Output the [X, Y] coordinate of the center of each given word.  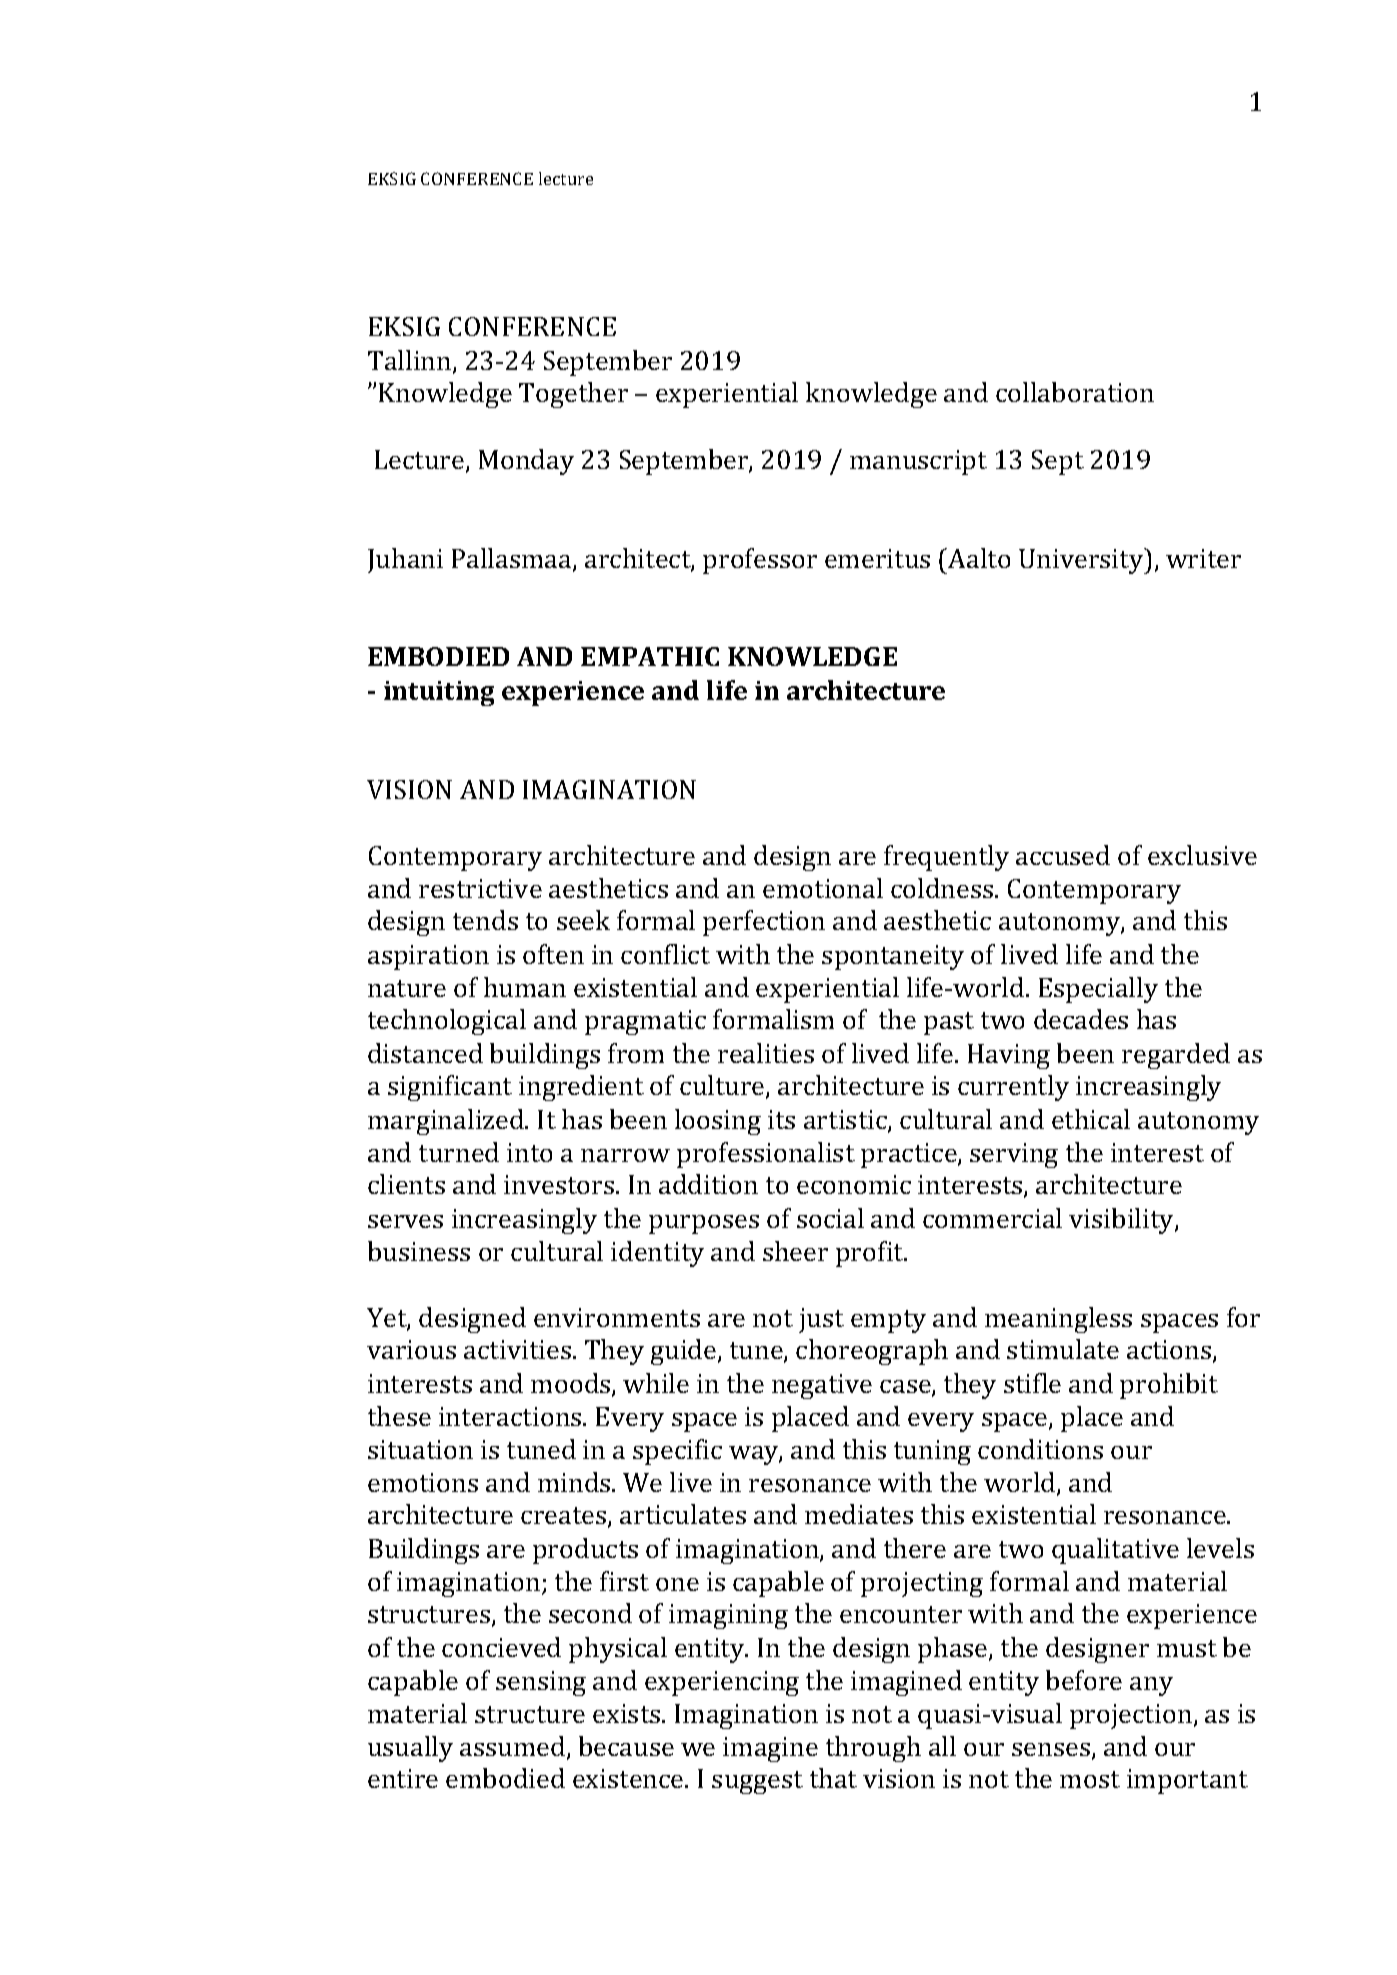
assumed [514, 1747]
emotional [823, 888]
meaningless [1058, 1320]
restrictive [480, 888]
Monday [526, 462]
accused [1063, 855]
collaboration [1075, 392]
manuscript [918, 462]
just [821, 1320]
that [833, 1778]
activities [517, 1349]
